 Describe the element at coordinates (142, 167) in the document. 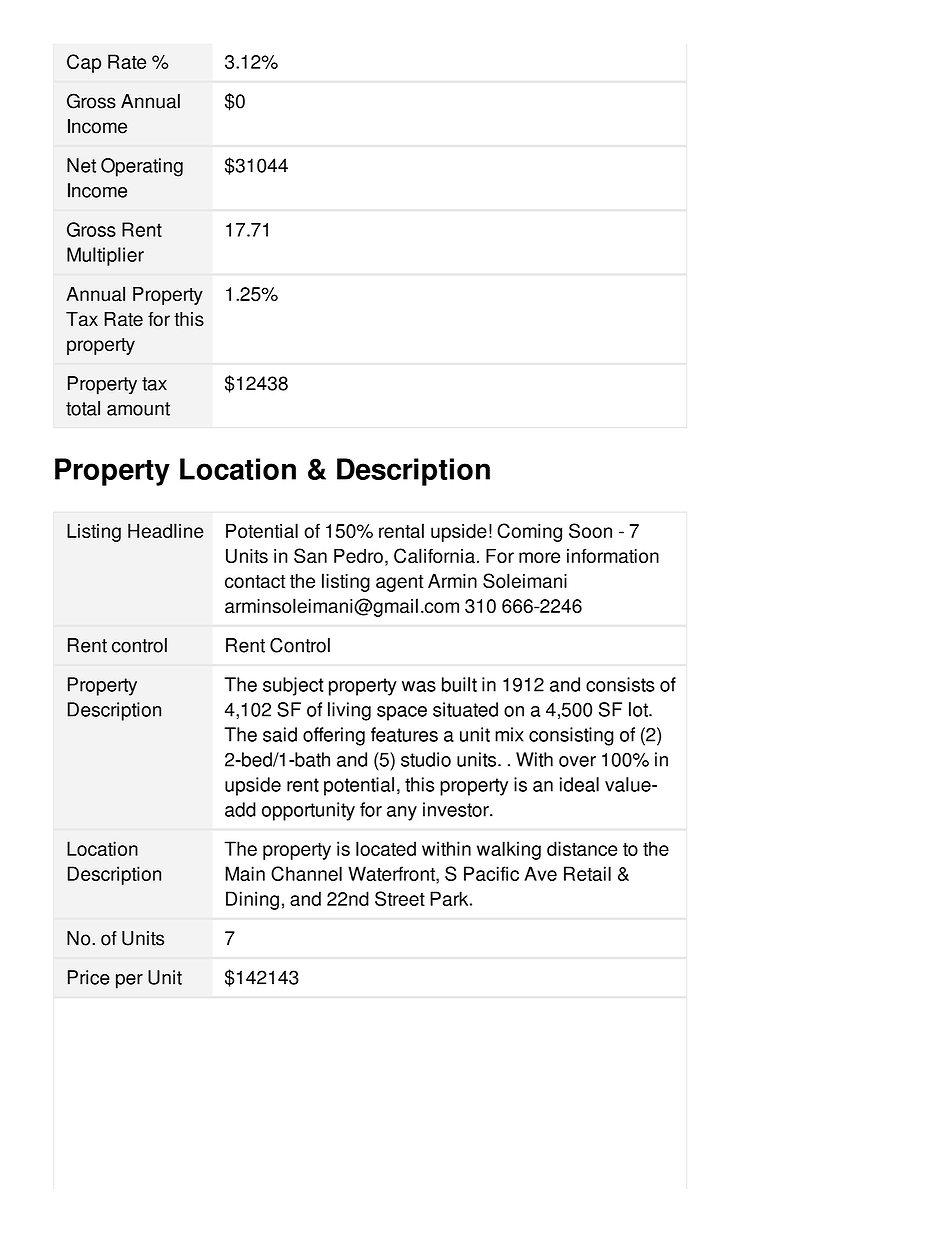

I see `Operating` at that location.
